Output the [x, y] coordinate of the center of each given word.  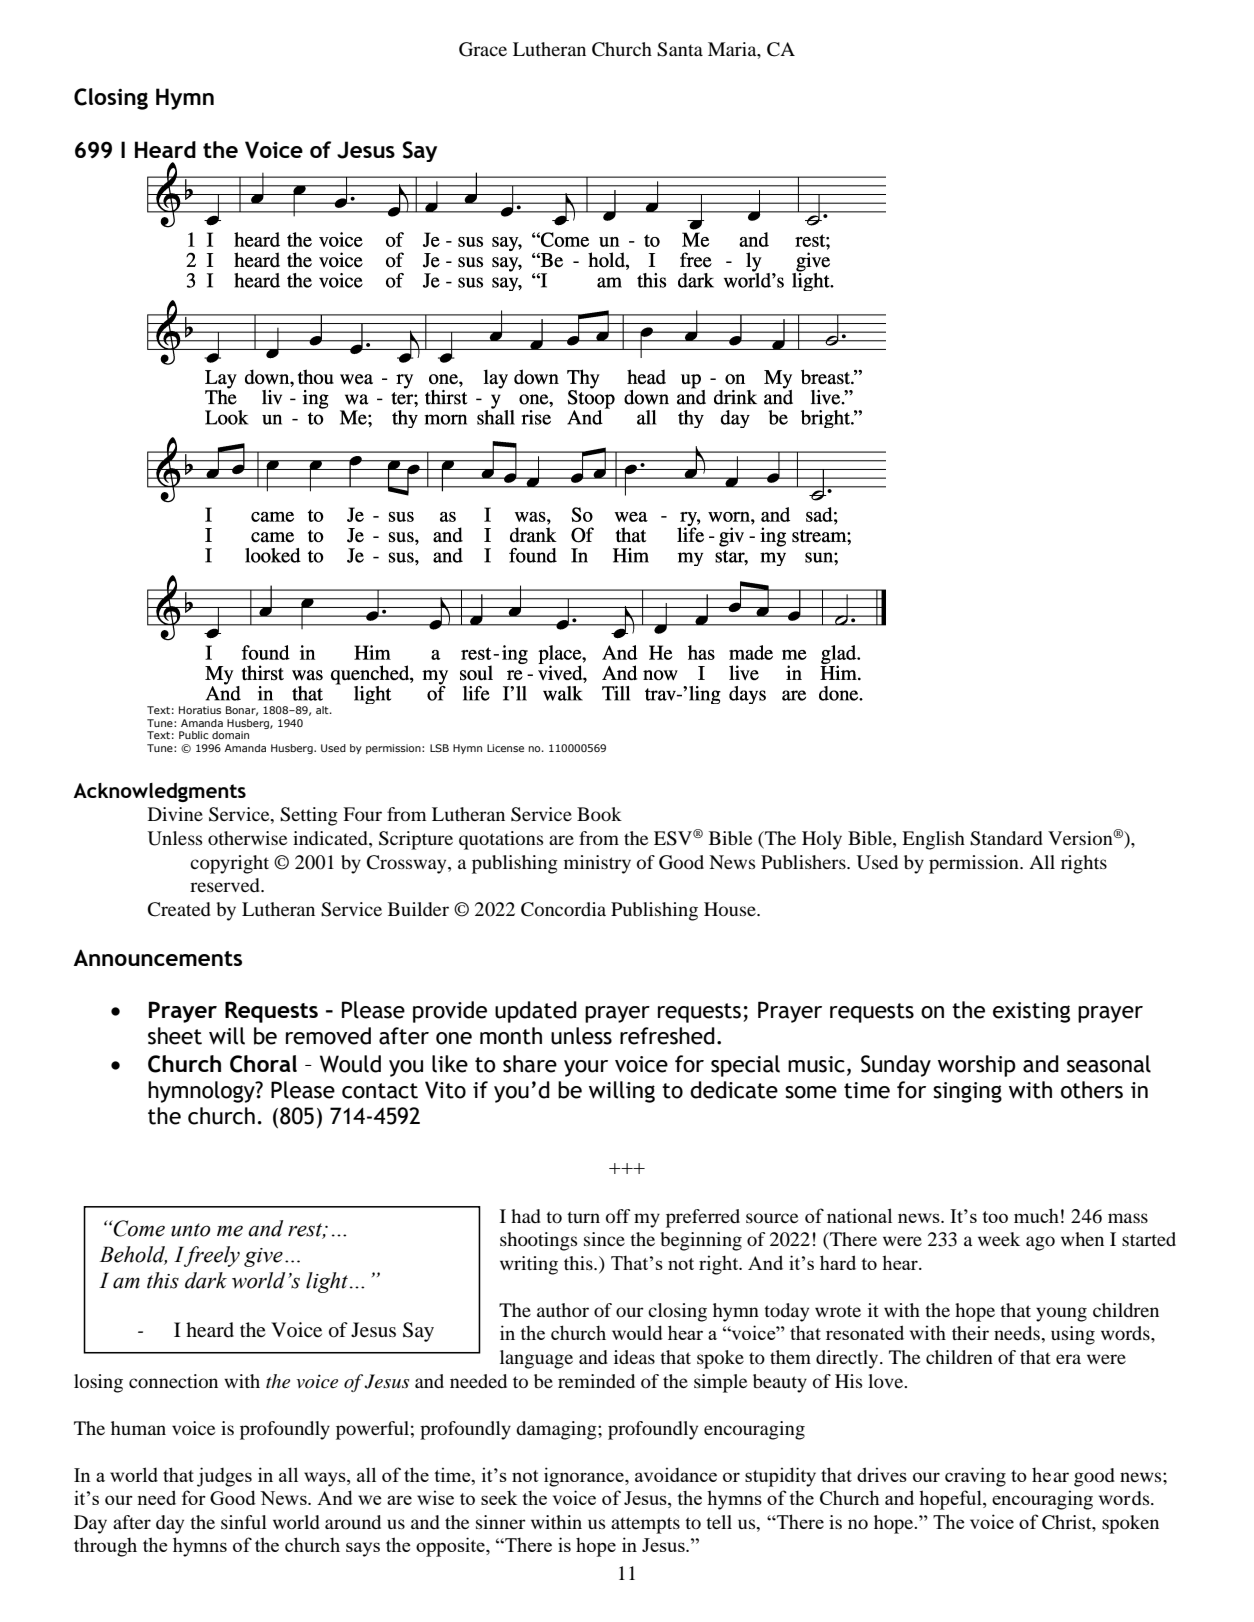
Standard [1006, 838]
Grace [483, 49]
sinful [244, 1522]
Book [599, 814]
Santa [680, 49]
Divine [175, 814]
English [933, 840]
